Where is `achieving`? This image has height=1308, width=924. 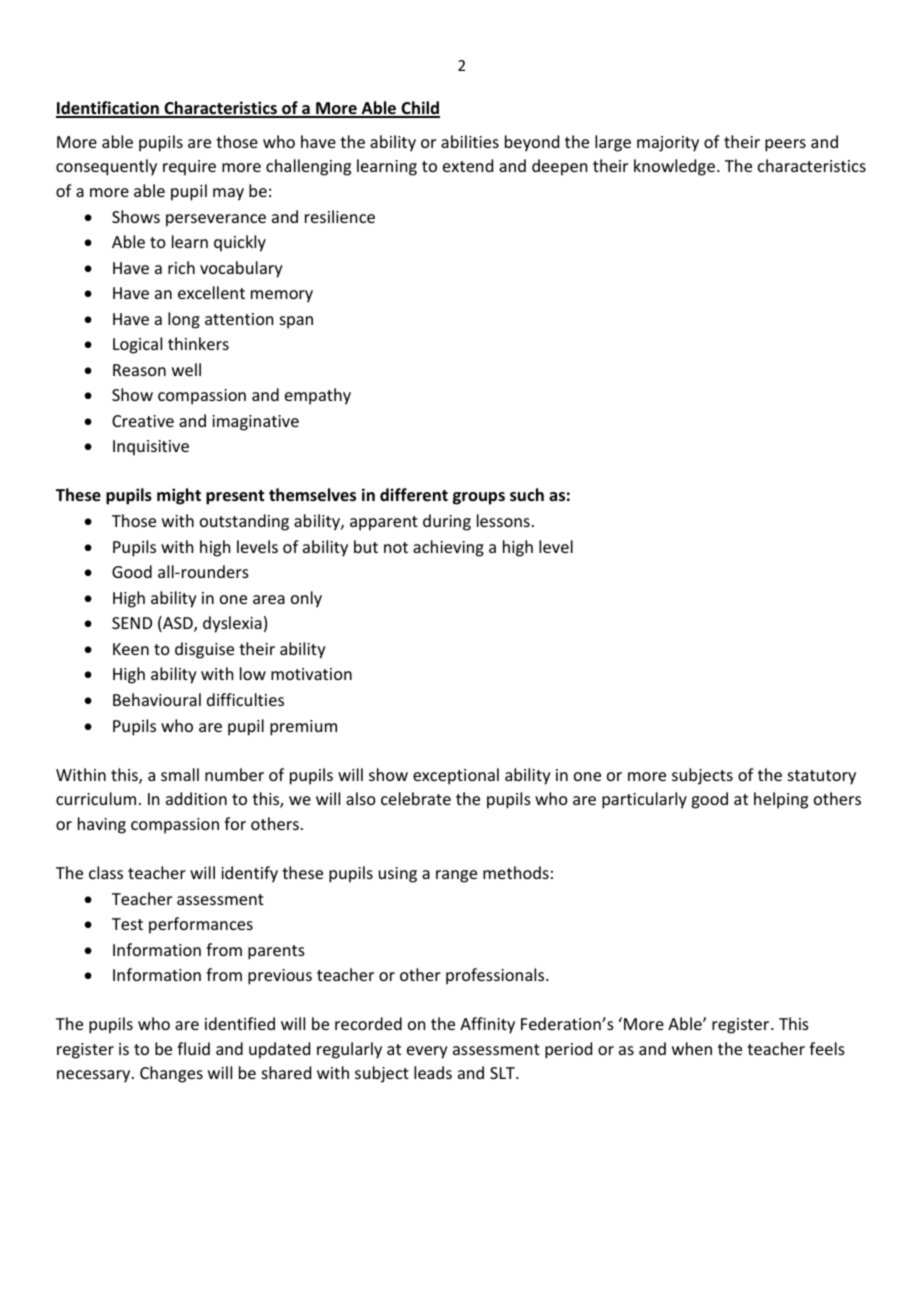 achieving is located at coordinates (448, 548).
